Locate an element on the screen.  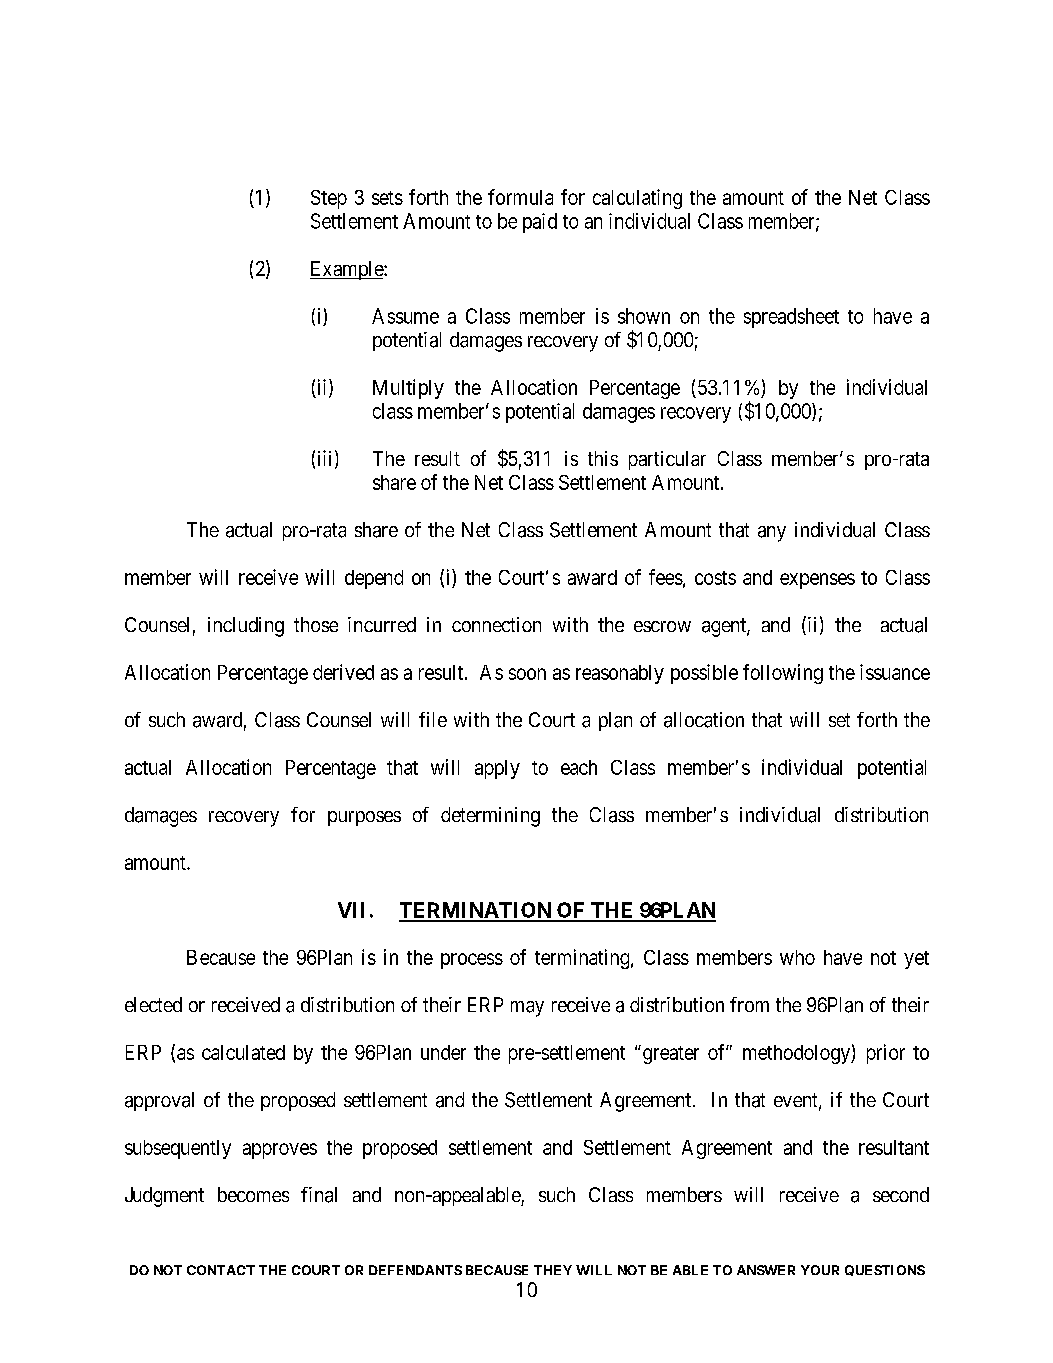
Step is located at coordinates (329, 199).
